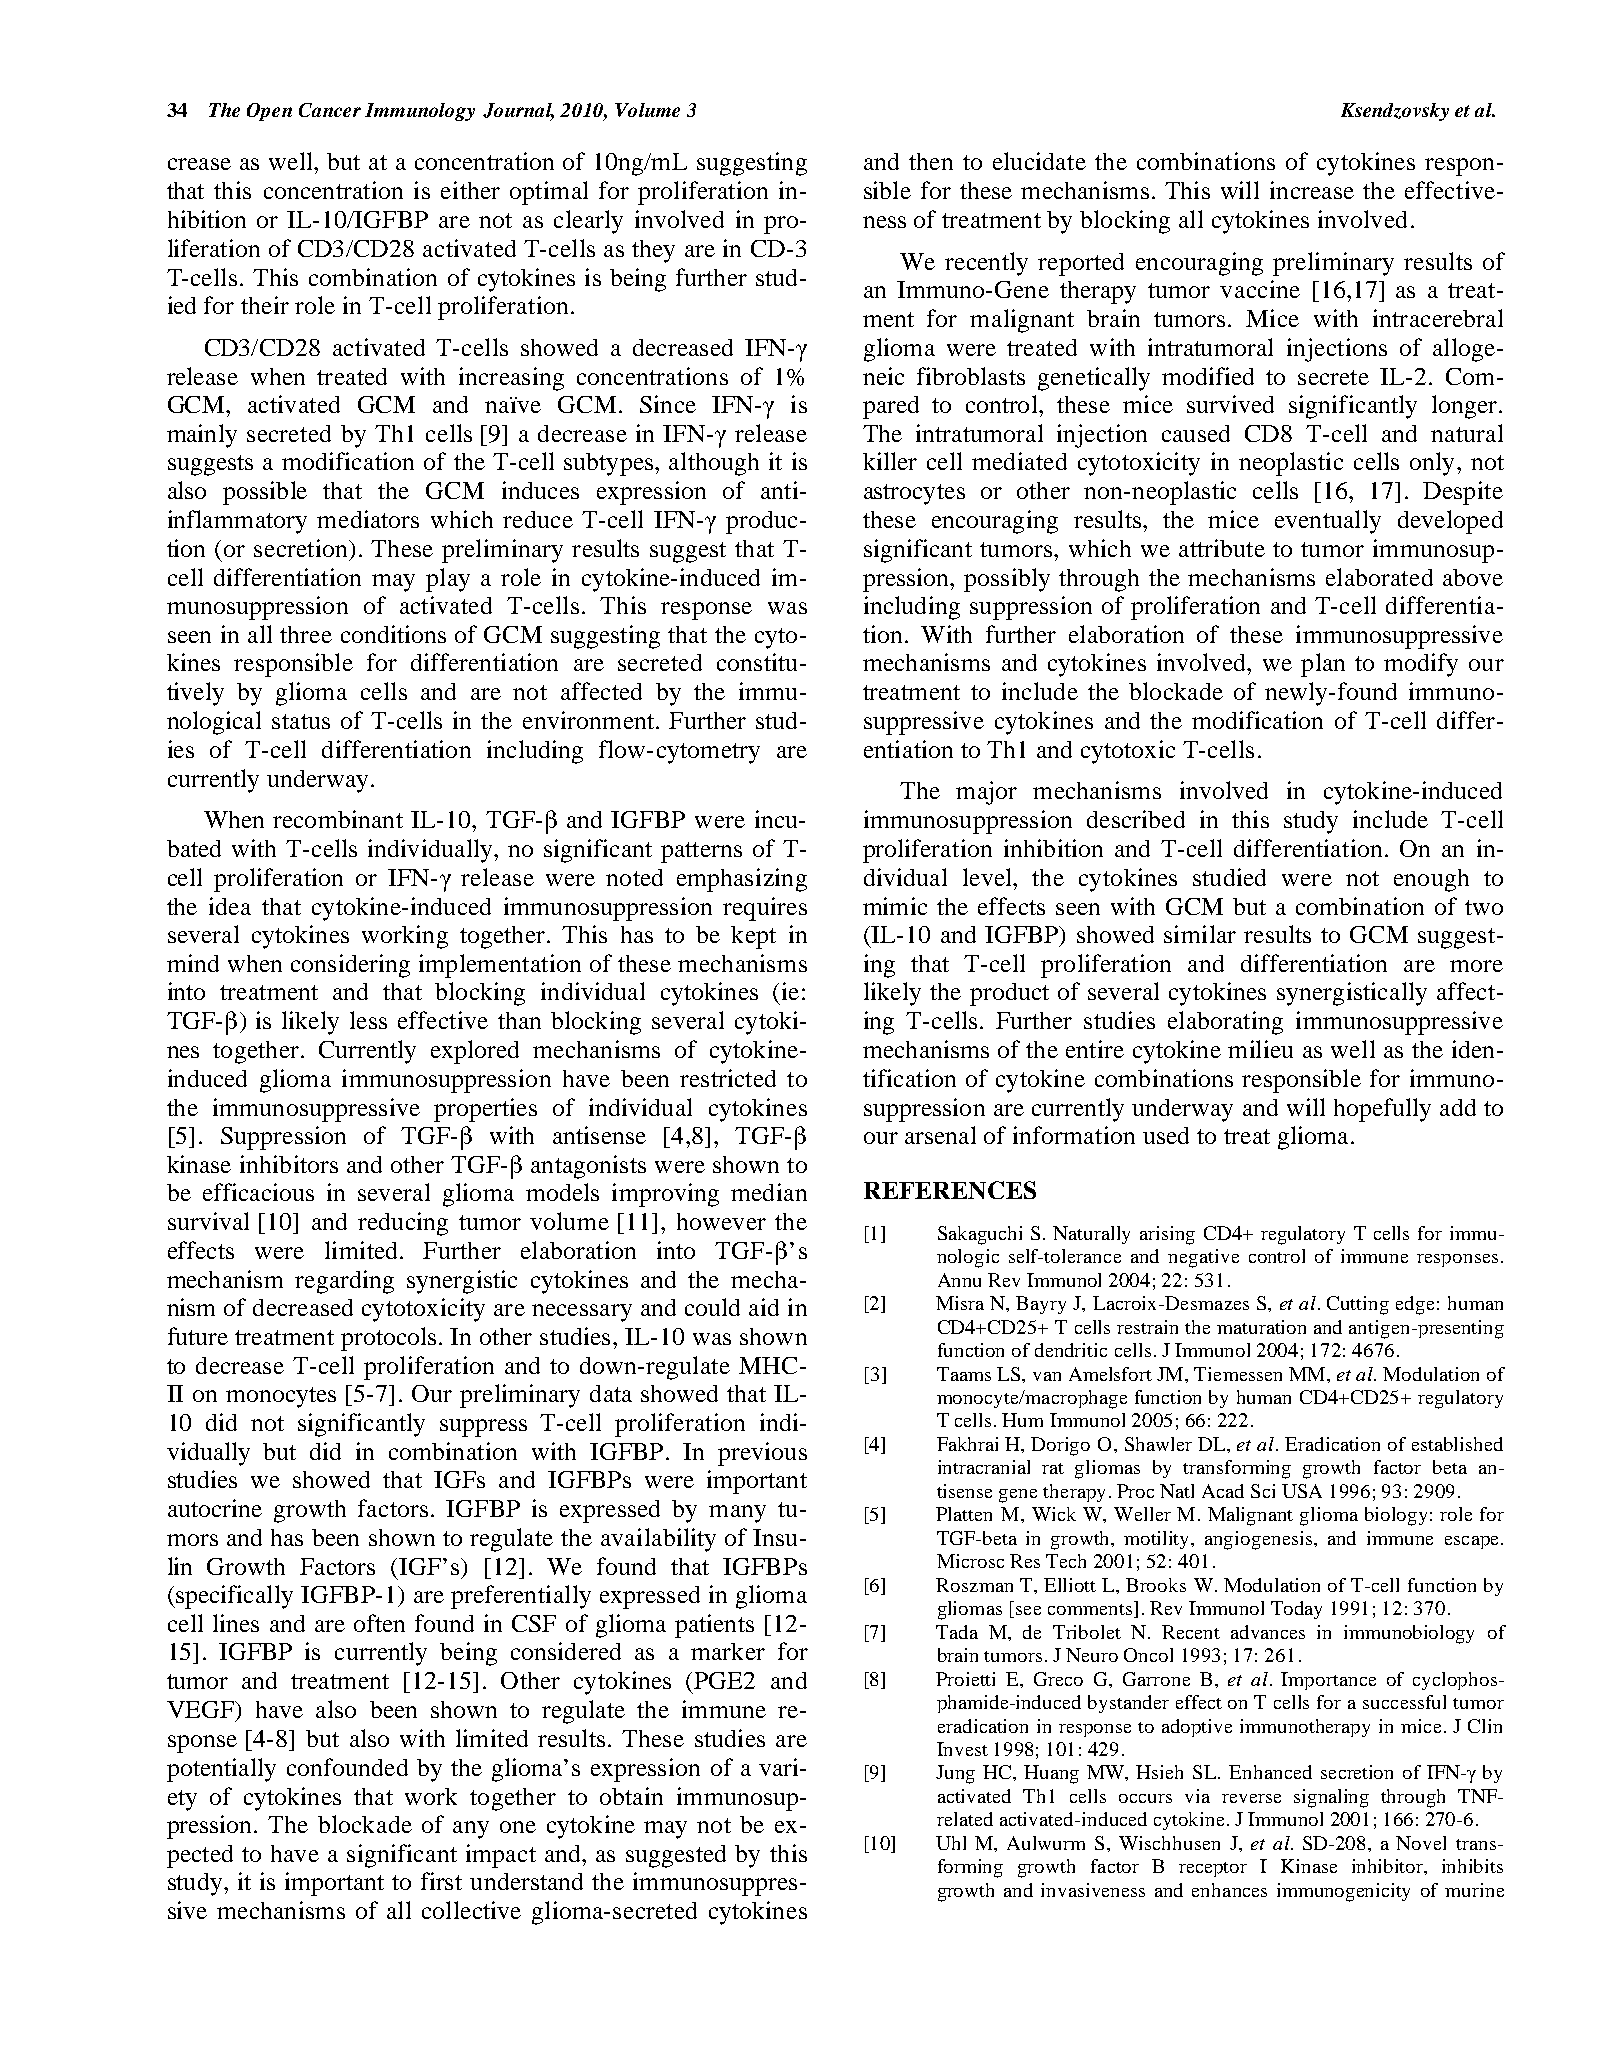 The image size is (1597, 2067). What do you see at coordinates (986, 793) in the image?
I see `major` at bounding box center [986, 793].
